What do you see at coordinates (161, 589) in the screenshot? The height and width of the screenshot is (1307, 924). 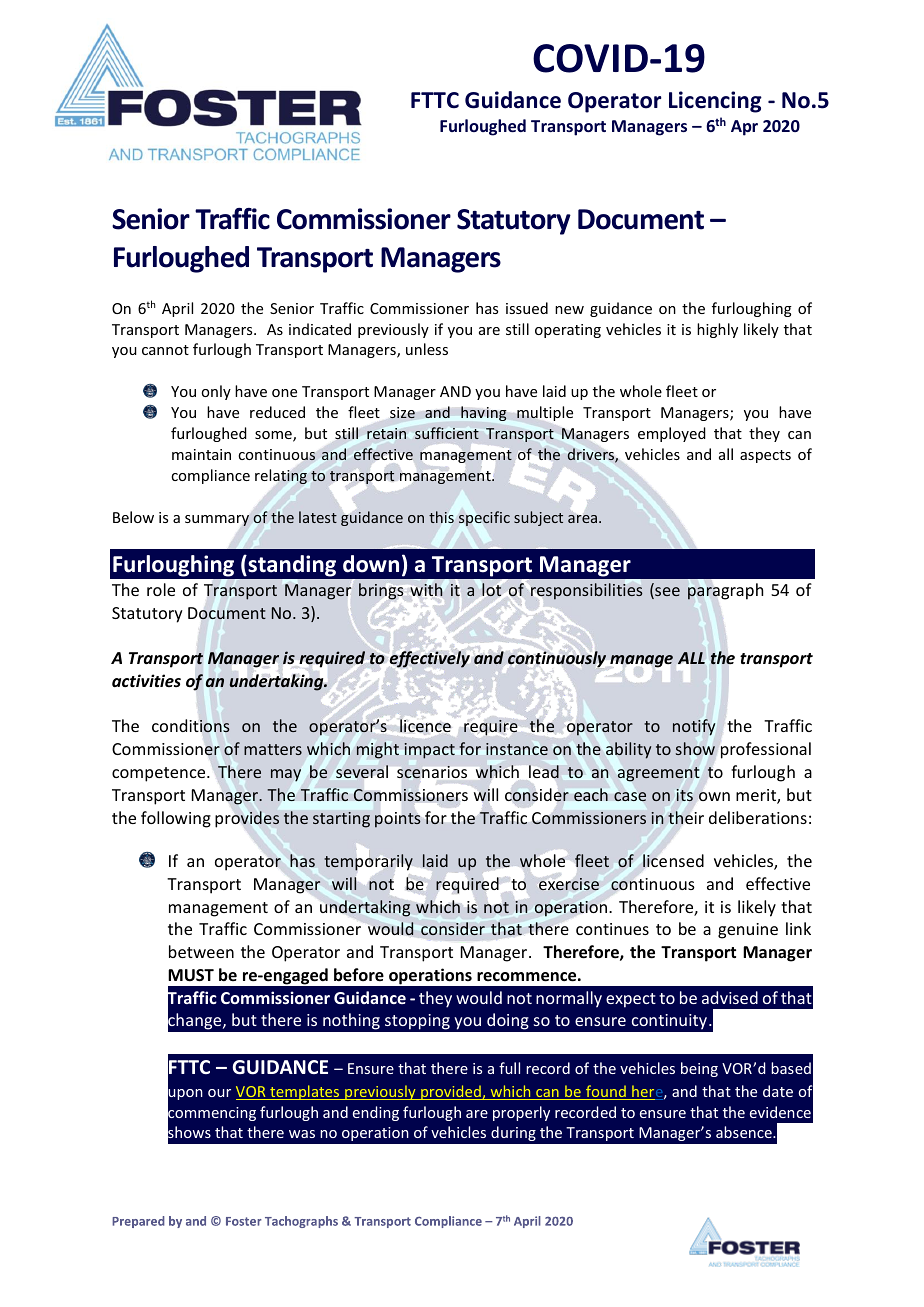 I see `role` at bounding box center [161, 589].
